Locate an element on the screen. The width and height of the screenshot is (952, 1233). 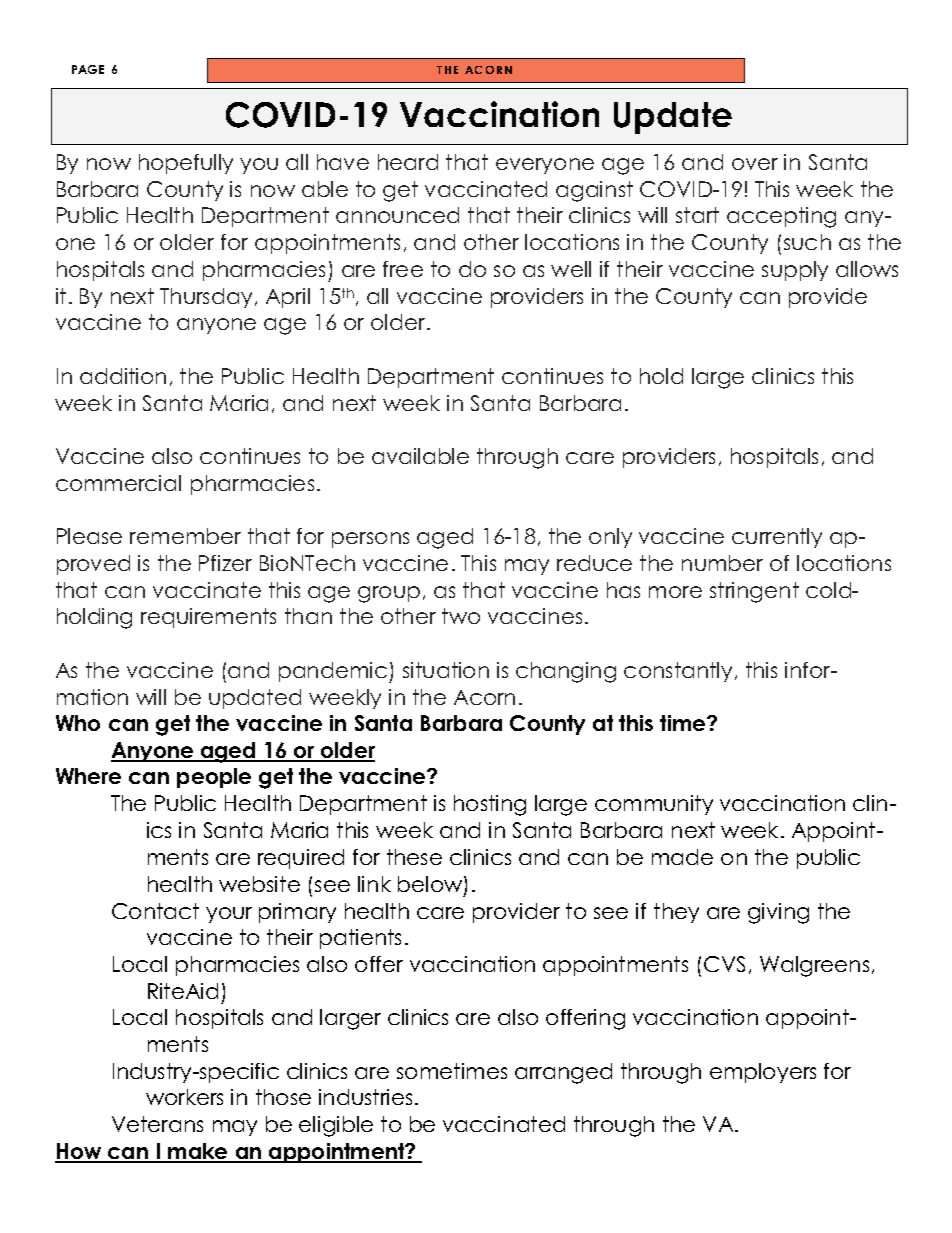
heard is located at coordinates (408, 162).
